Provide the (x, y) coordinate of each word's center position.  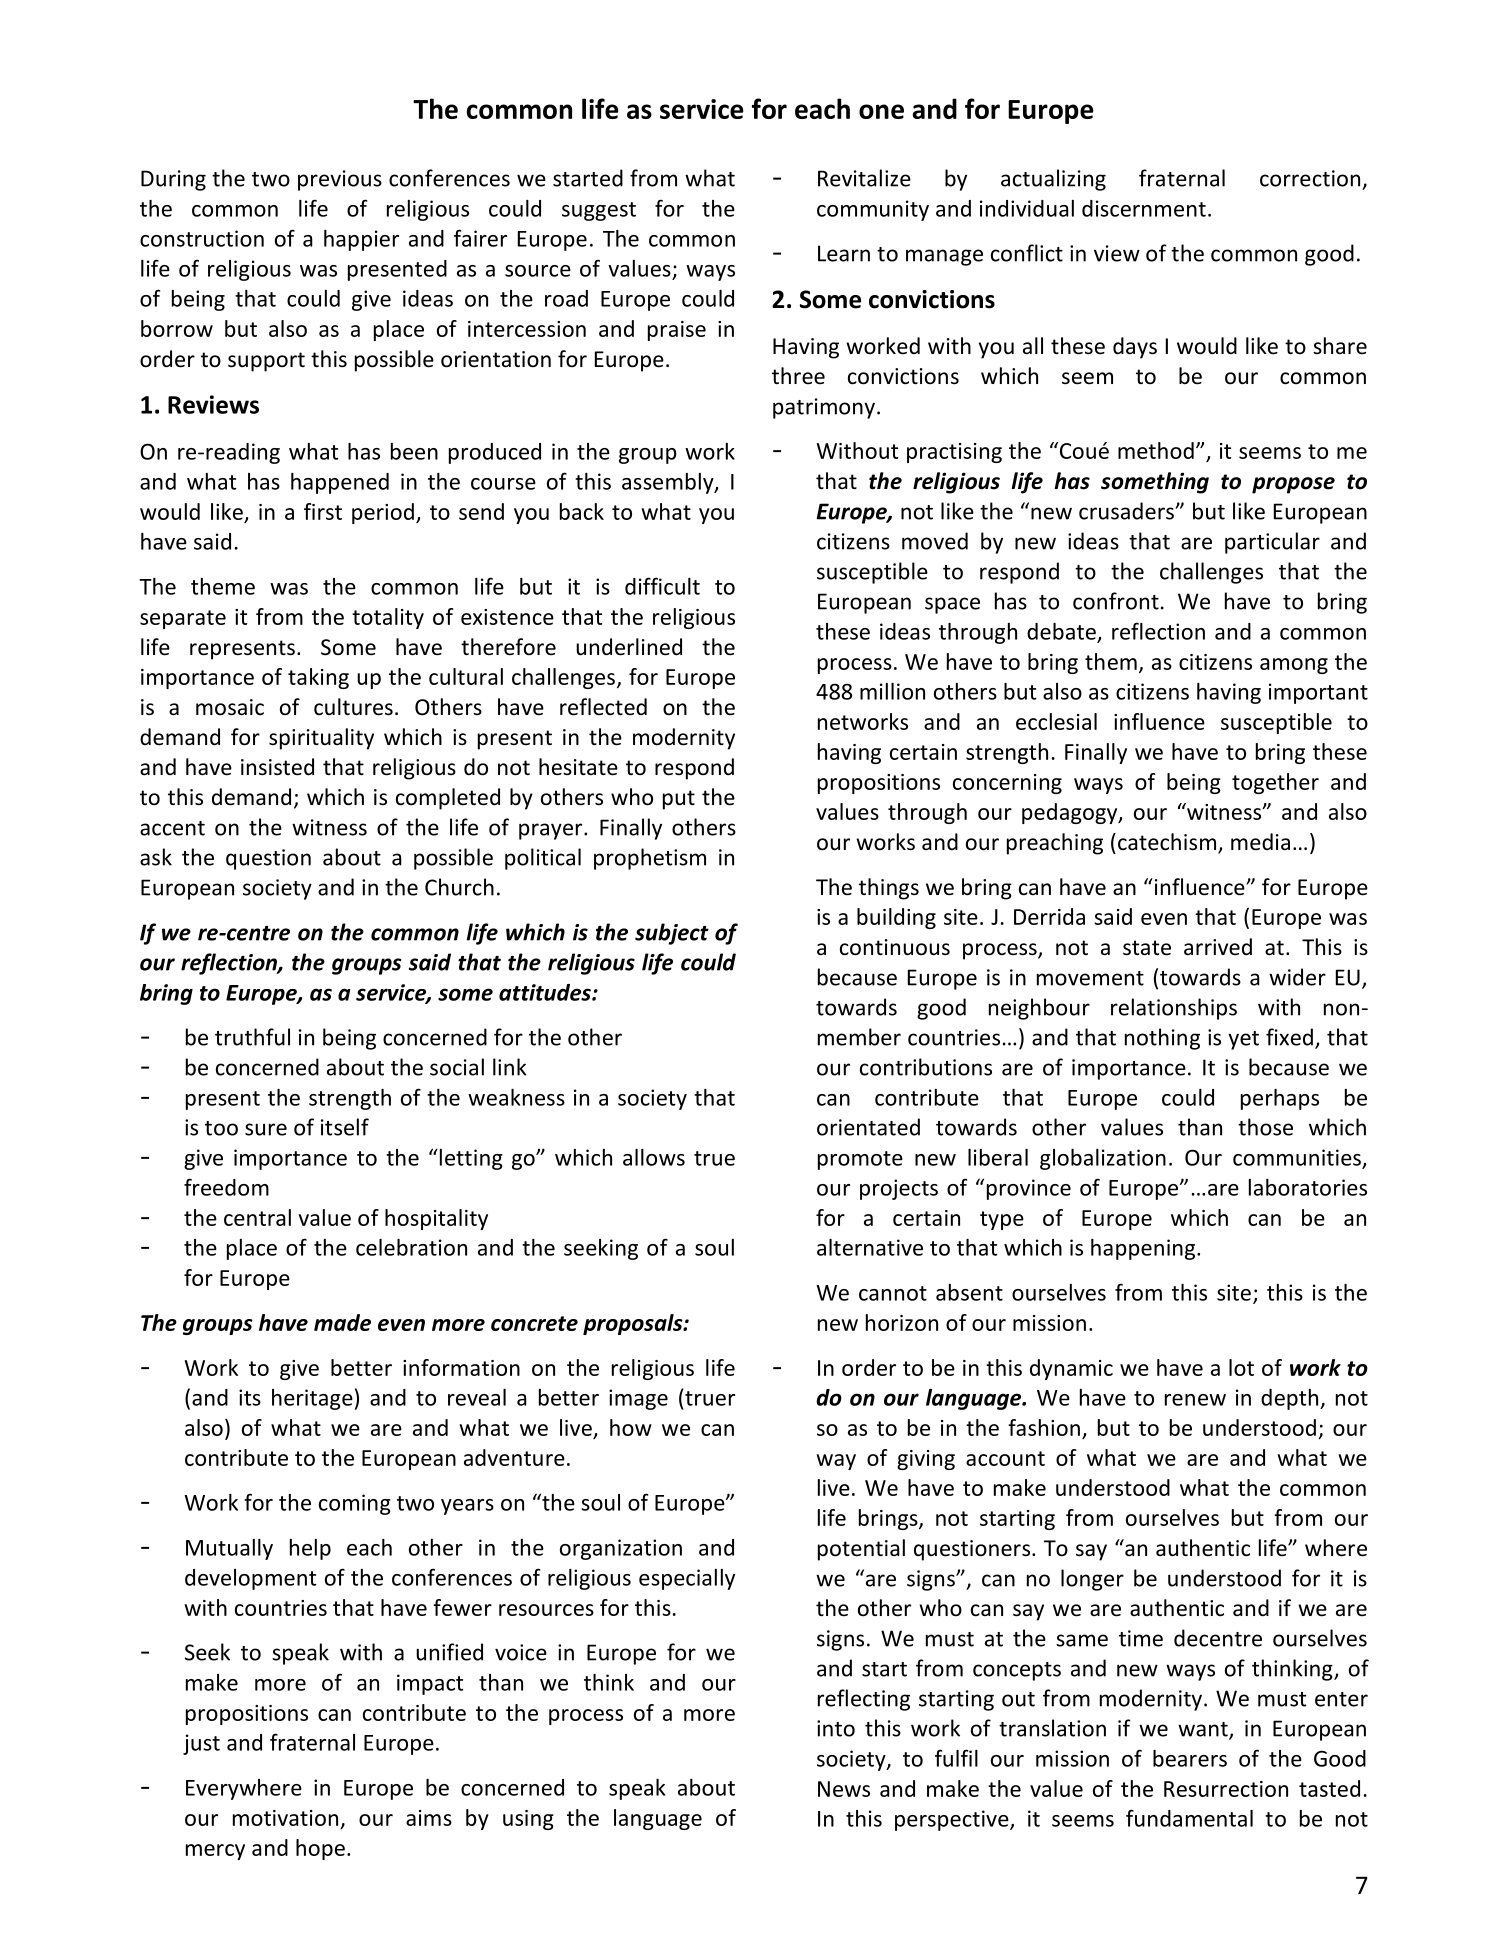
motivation (285, 1818)
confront (1116, 601)
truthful (252, 1037)
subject (672, 934)
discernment (1144, 208)
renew (1195, 1400)
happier (361, 240)
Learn (844, 253)
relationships (1174, 1009)
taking (318, 678)
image (638, 1399)
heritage (312, 1399)
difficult (662, 586)
